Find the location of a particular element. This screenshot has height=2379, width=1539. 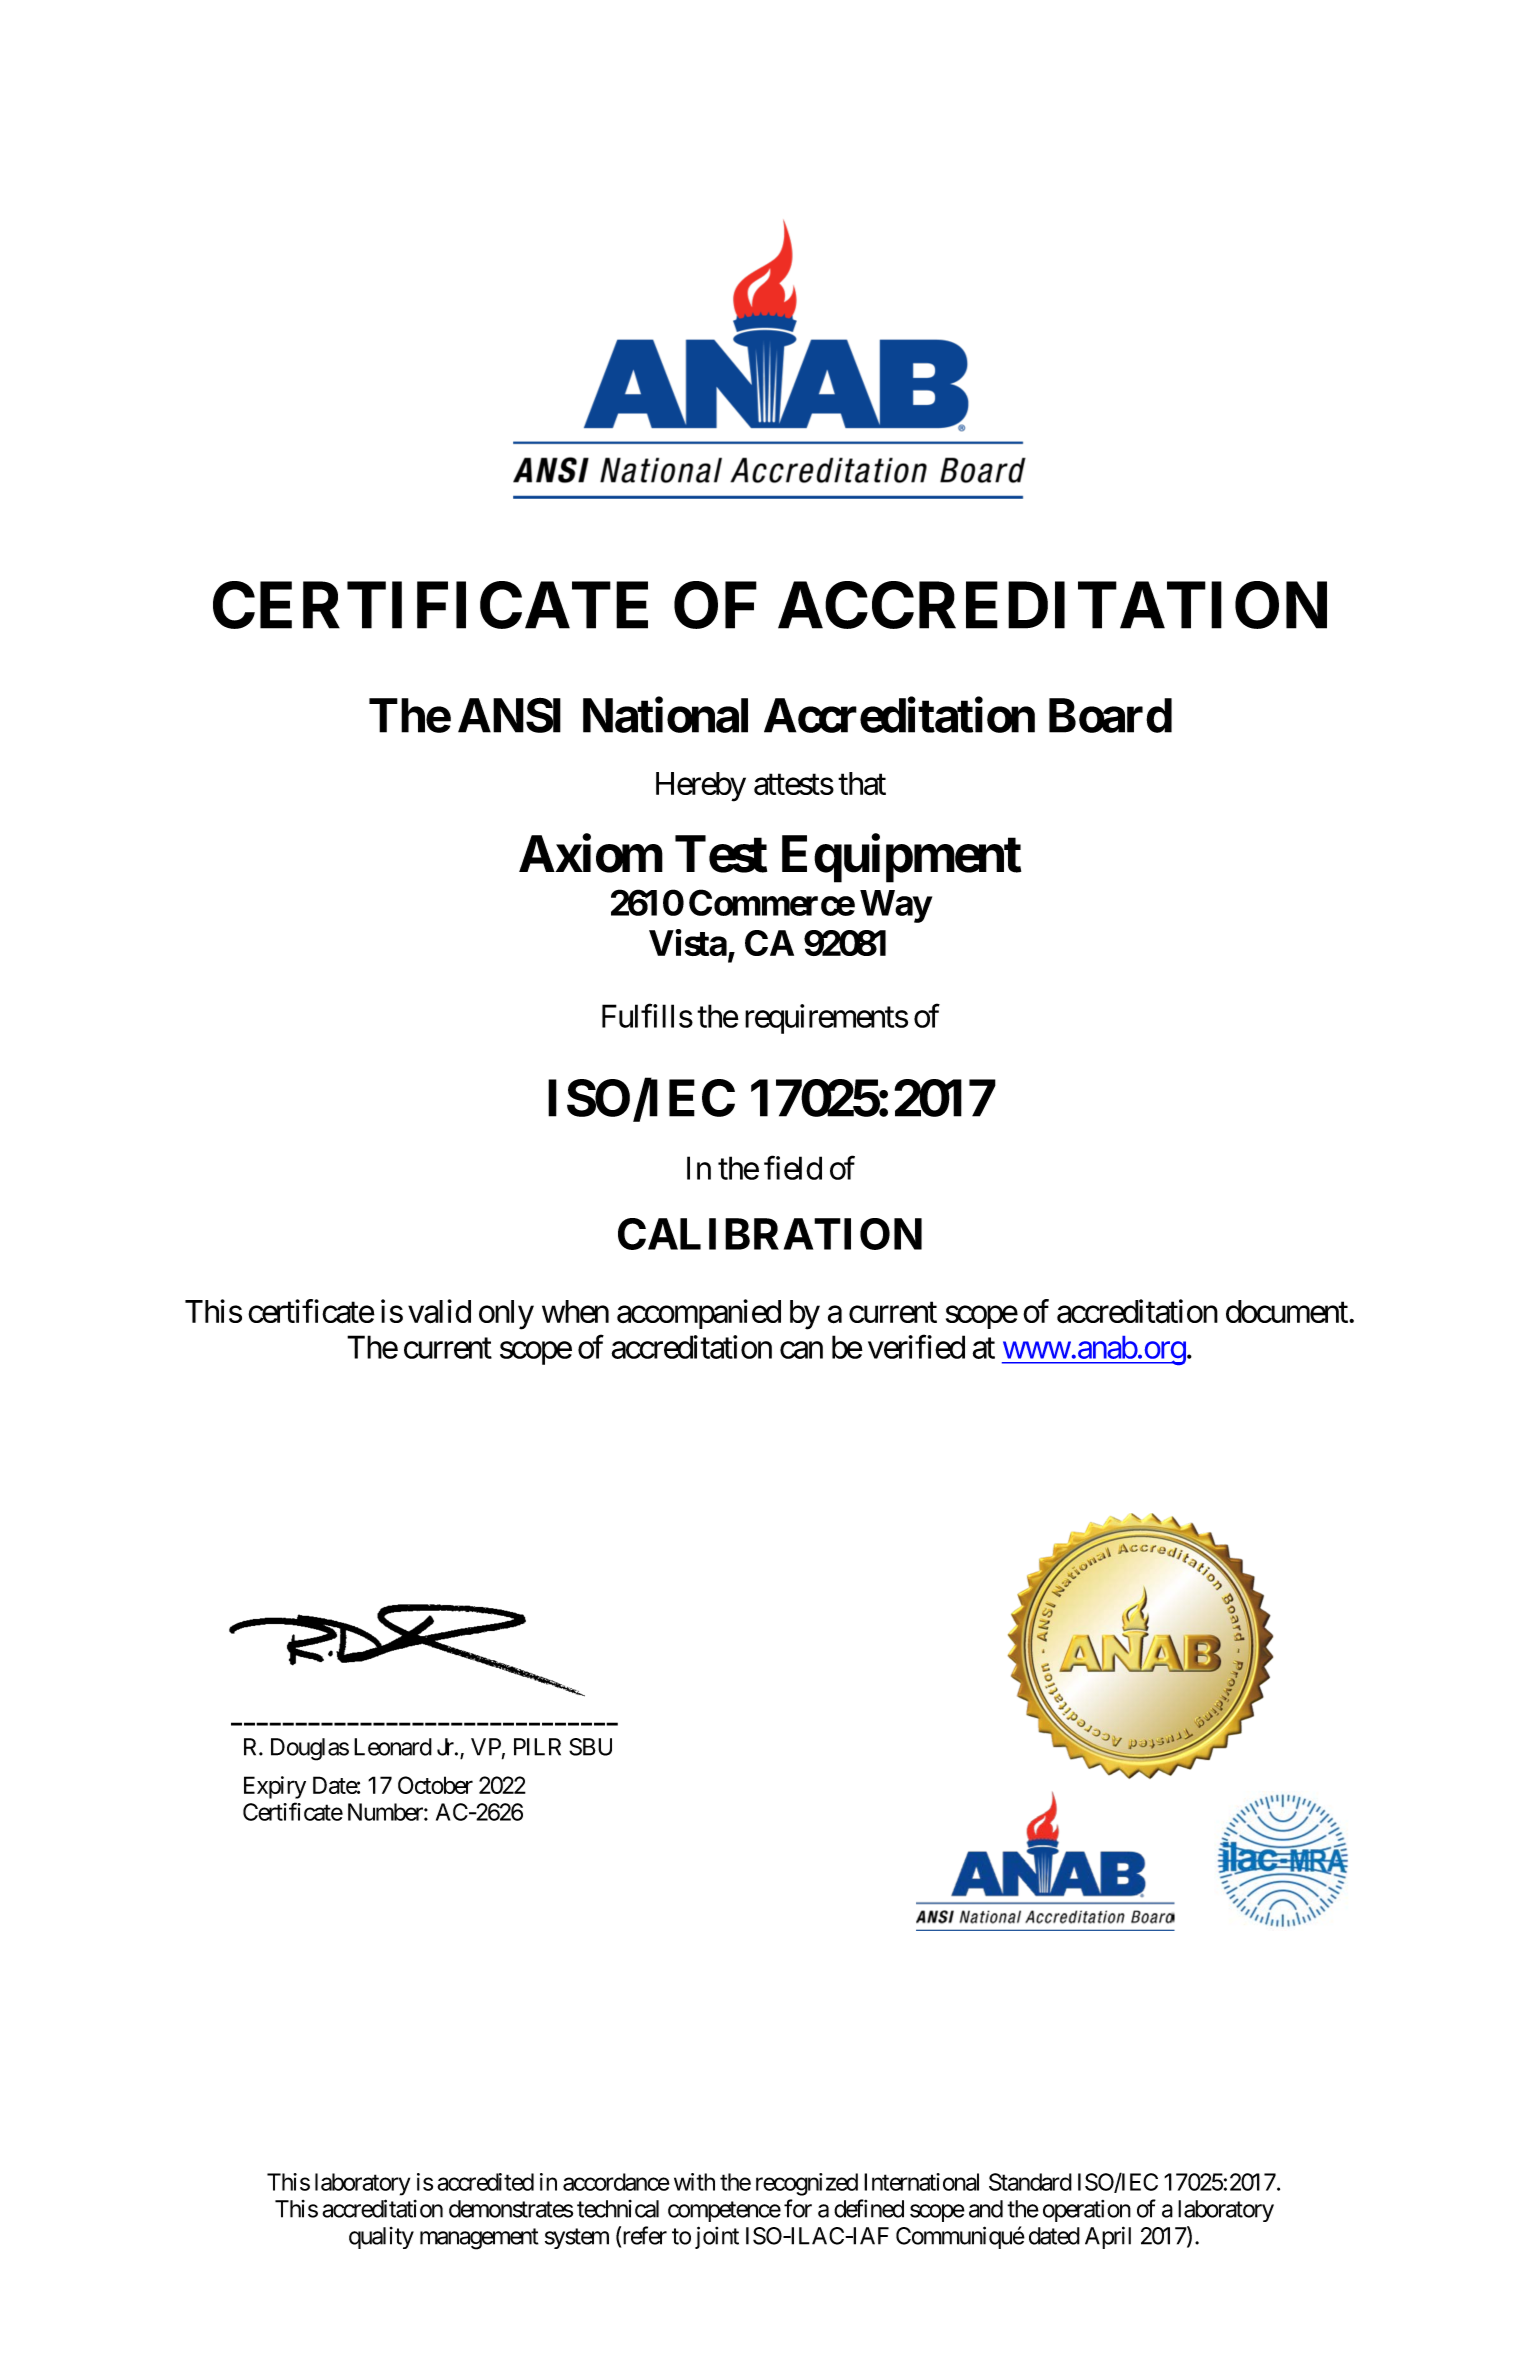

Leonard is located at coordinates (393, 1747).
